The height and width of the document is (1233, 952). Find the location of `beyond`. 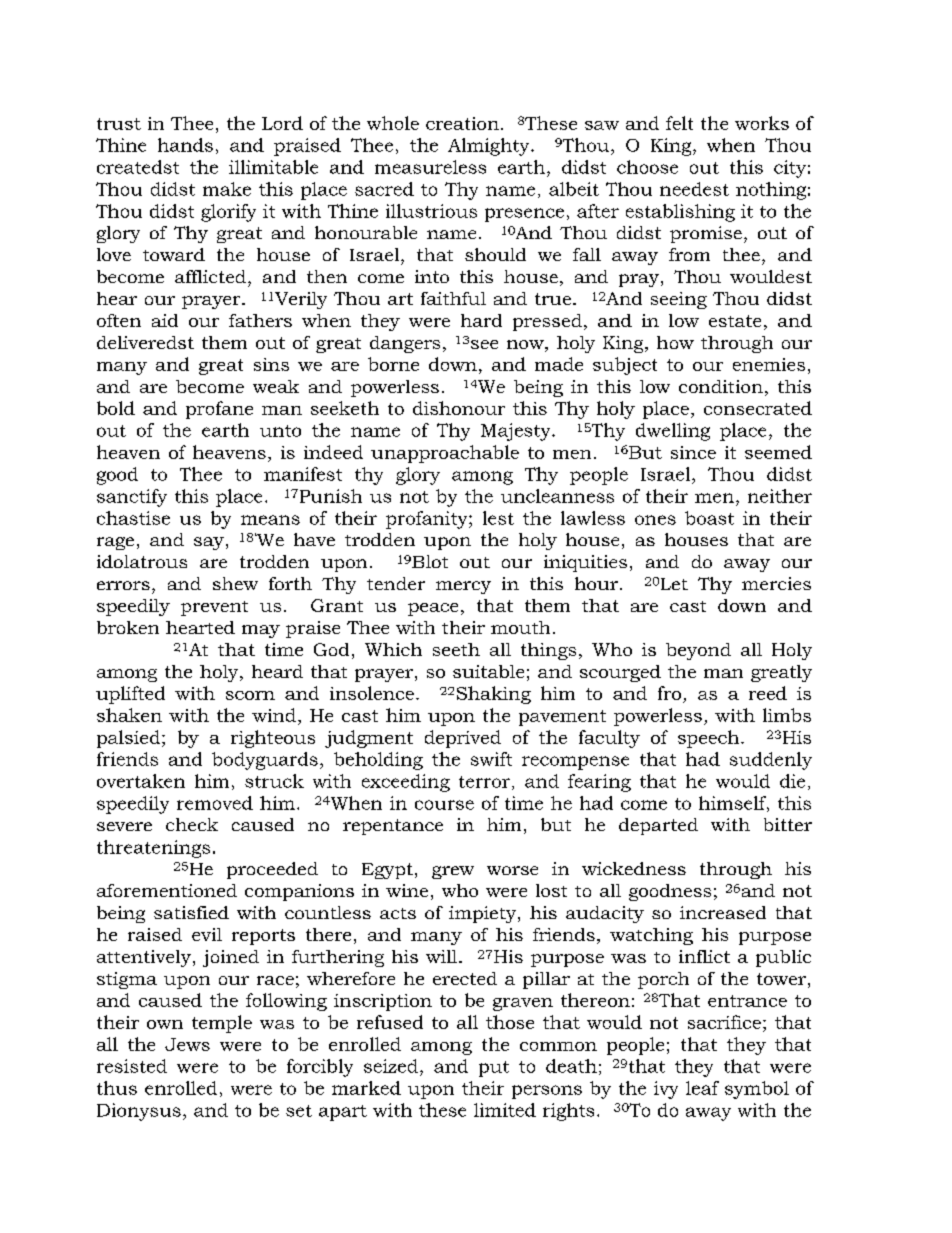

beyond is located at coordinates (698, 651).
